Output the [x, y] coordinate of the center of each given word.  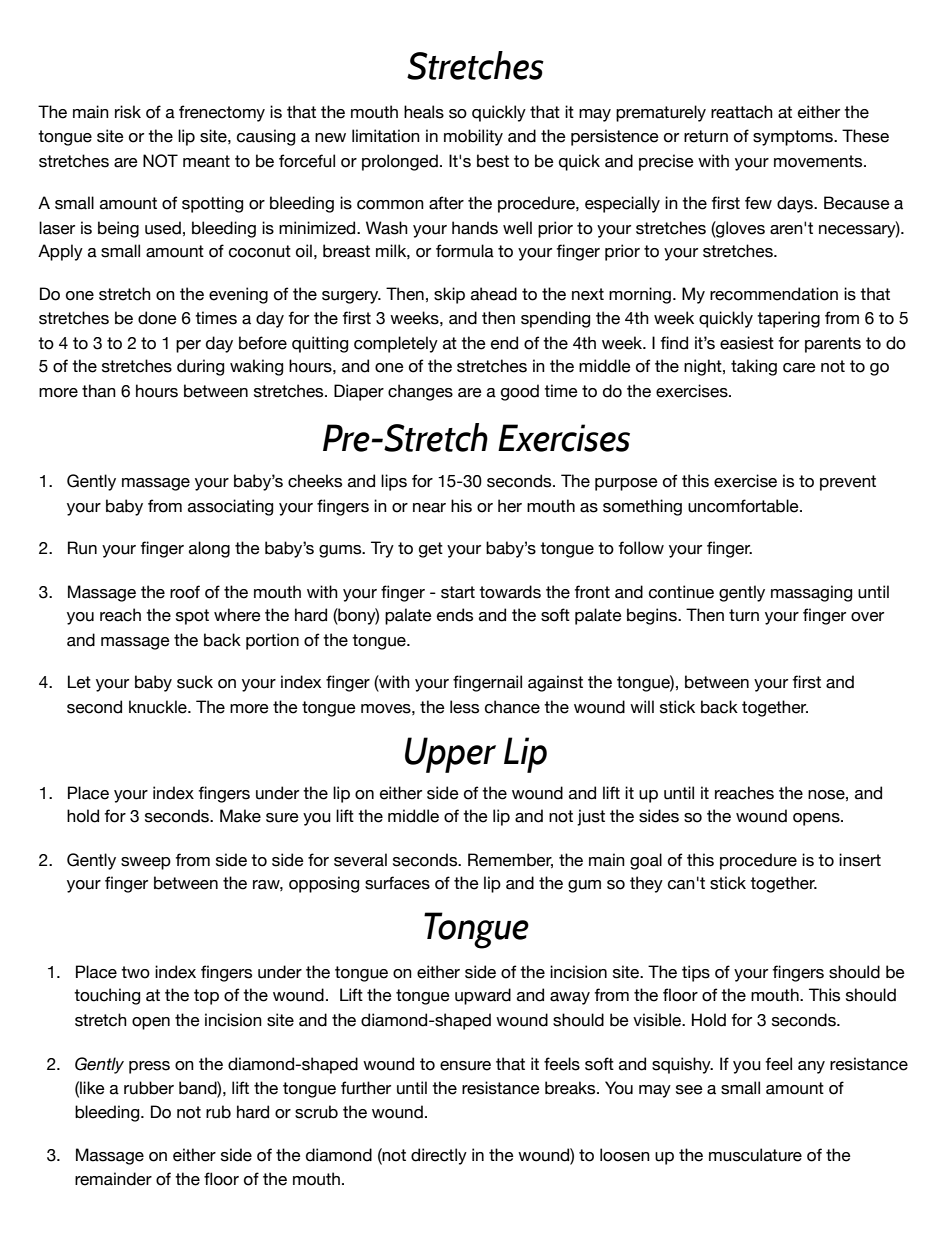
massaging [811, 593]
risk [128, 112]
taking [754, 367]
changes [420, 392]
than [99, 391]
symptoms [794, 138]
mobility [473, 137]
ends [455, 615]
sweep [146, 863]
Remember [510, 860]
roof [185, 592]
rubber [149, 1088]
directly [439, 1156]
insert [860, 860]
